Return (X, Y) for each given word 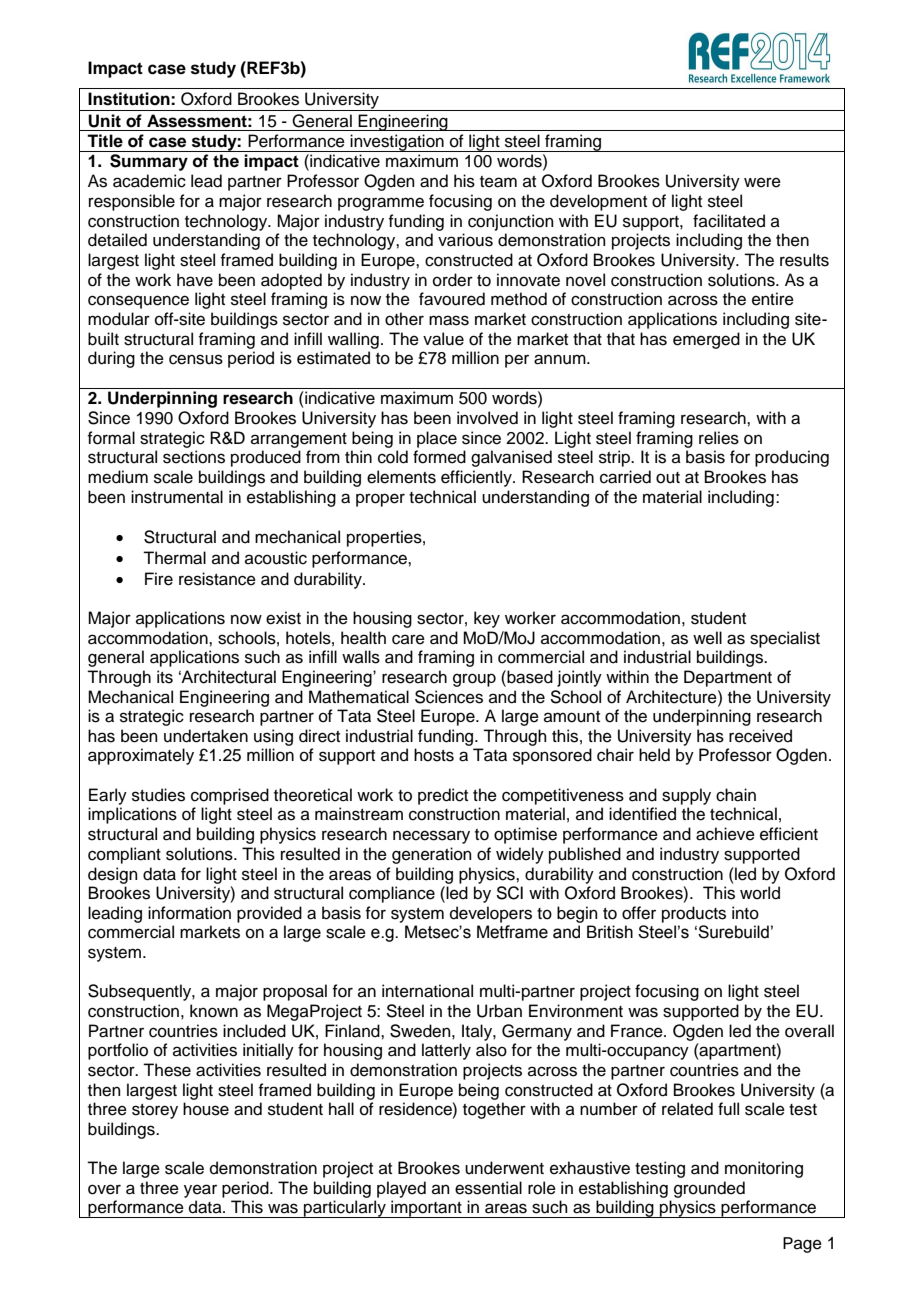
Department (728, 678)
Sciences (449, 697)
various (465, 240)
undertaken (206, 736)
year (200, 1191)
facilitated (729, 221)
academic (149, 181)
